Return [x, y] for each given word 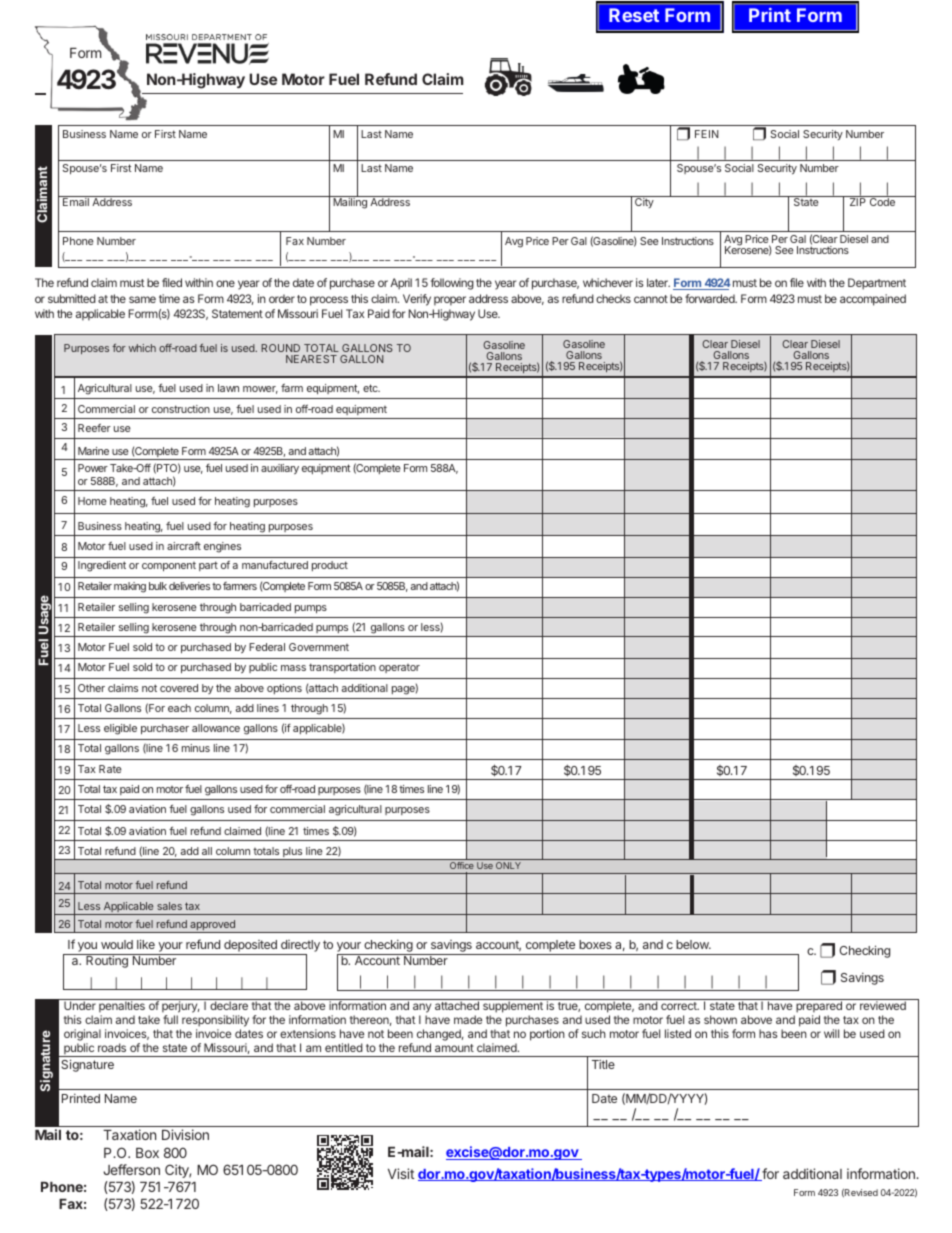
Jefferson [131, 1169]
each [179, 708]
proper [450, 301]
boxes [595, 944]
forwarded [711, 298]
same [142, 299]
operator [399, 668]
